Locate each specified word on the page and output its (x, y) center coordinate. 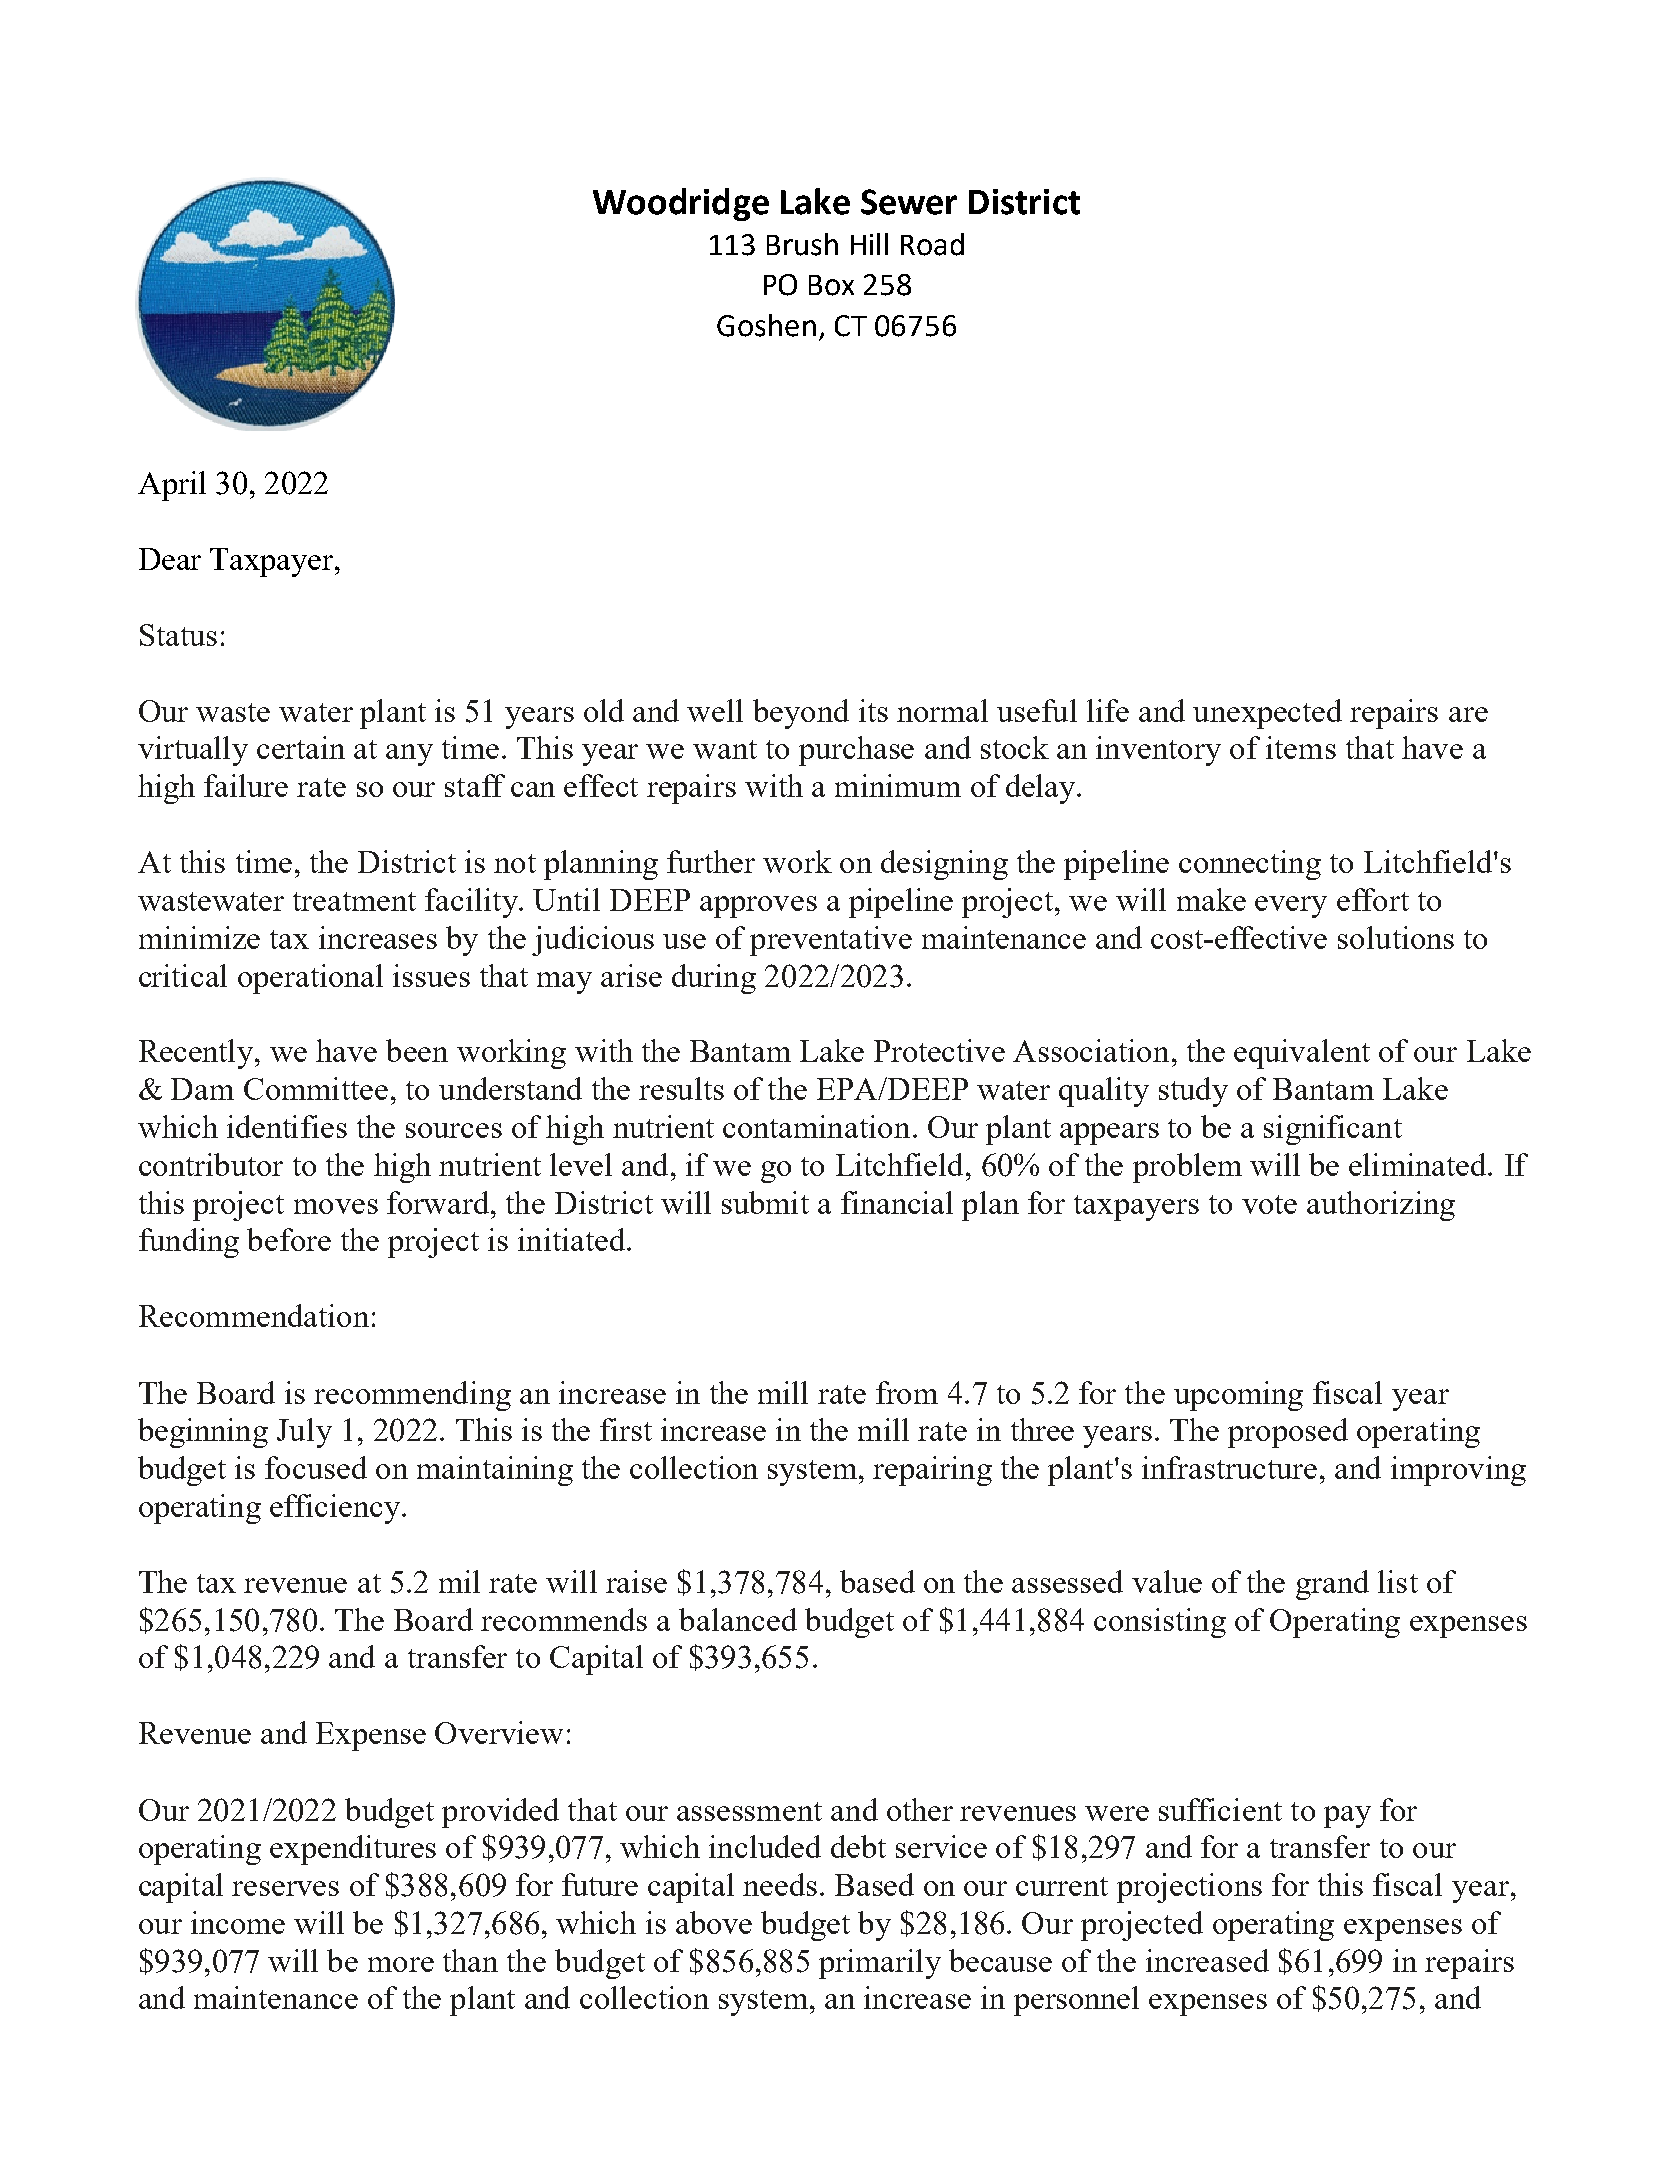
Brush (802, 244)
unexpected (1267, 714)
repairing (932, 1471)
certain (301, 747)
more (401, 1964)
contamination (816, 1126)
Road (932, 244)
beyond (801, 714)
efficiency (336, 1509)
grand (1332, 1585)
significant (1333, 1130)
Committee (316, 1088)
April (172, 486)
